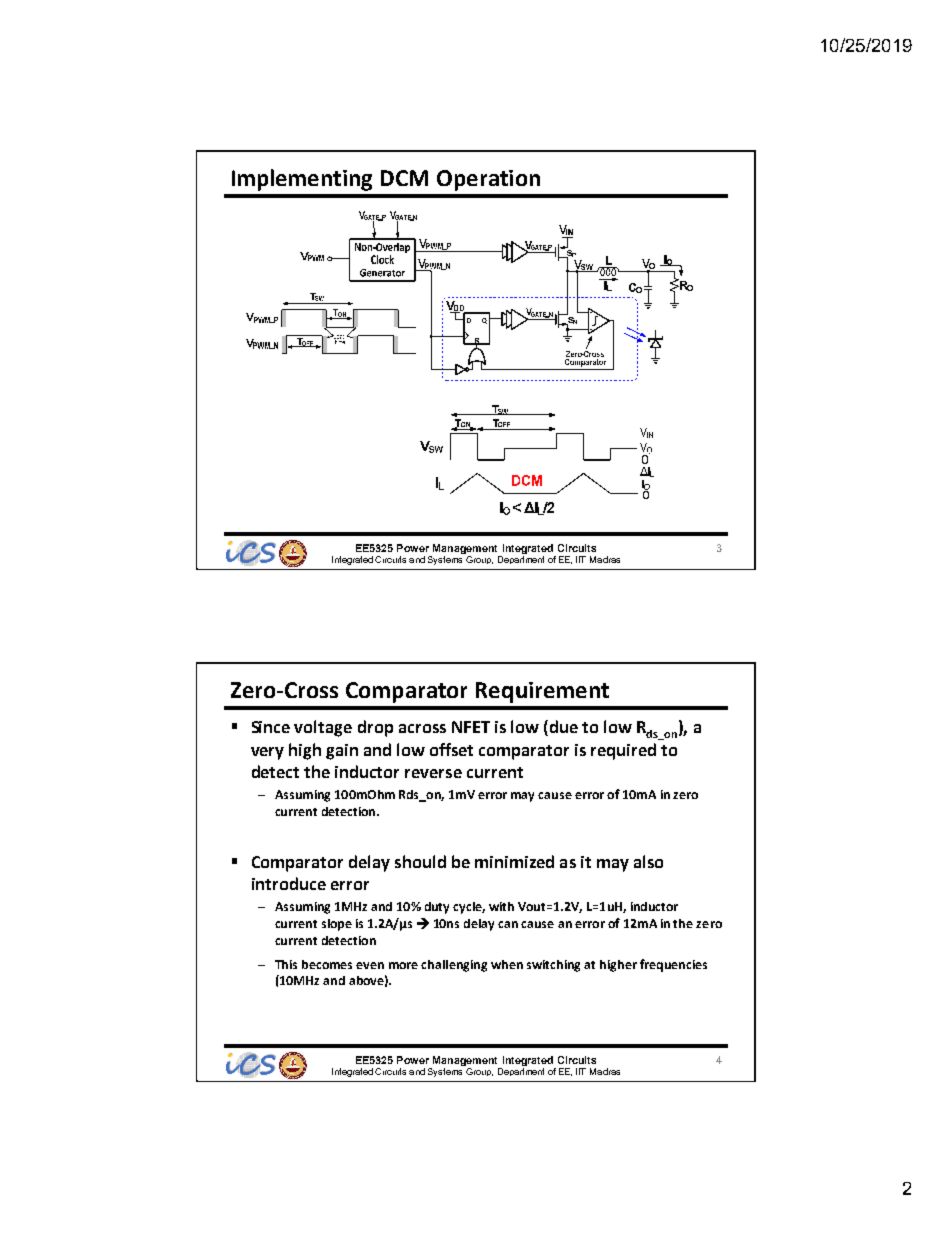 The width and height of the screenshot is (952, 1233). What do you see at coordinates (323, 728) in the screenshot?
I see `voltage` at bounding box center [323, 728].
